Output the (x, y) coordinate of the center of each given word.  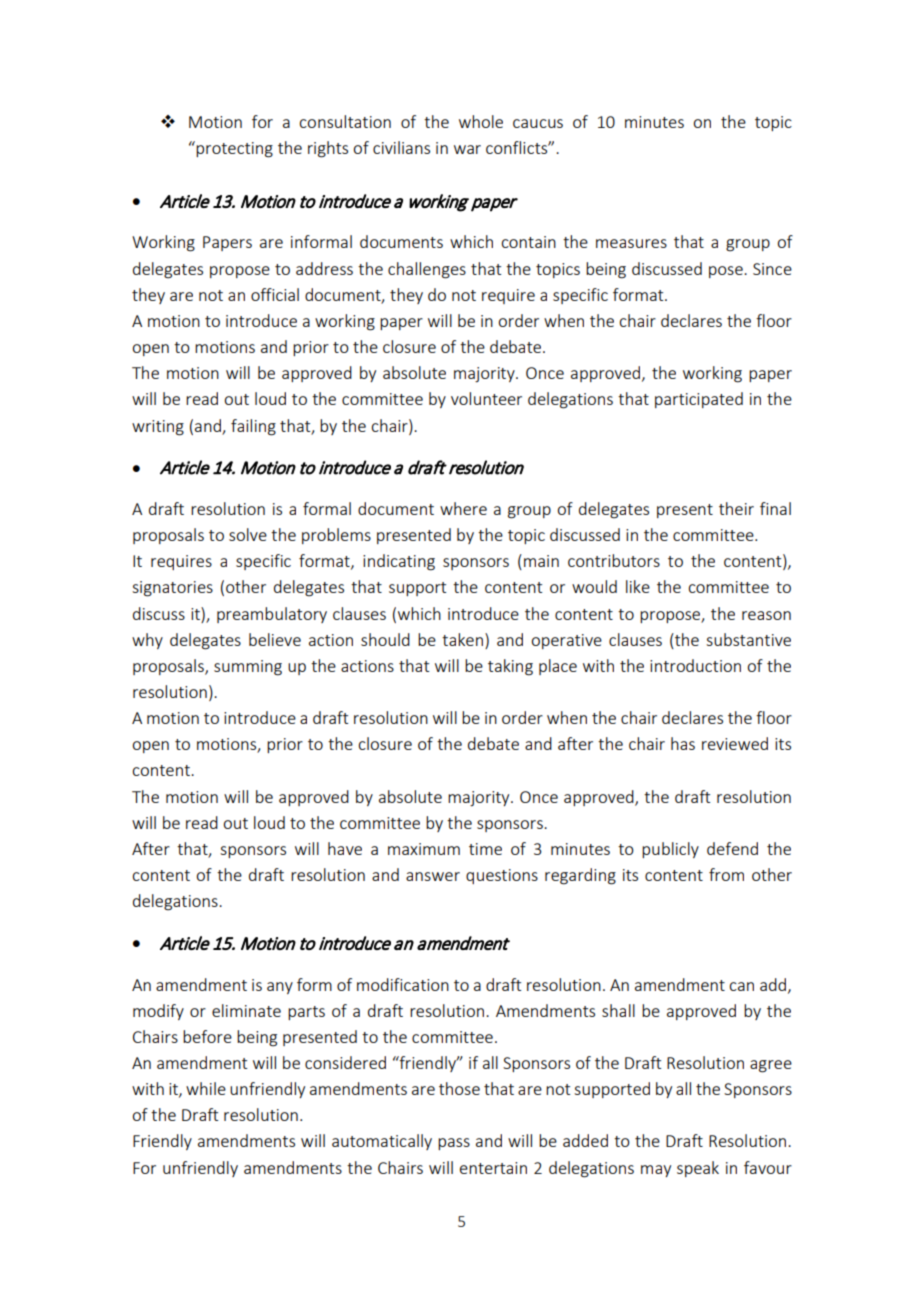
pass (454, 1144)
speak (698, 1169)
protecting (234, 150)
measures (631, 243)
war (467, 149)
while (206, 1088)
